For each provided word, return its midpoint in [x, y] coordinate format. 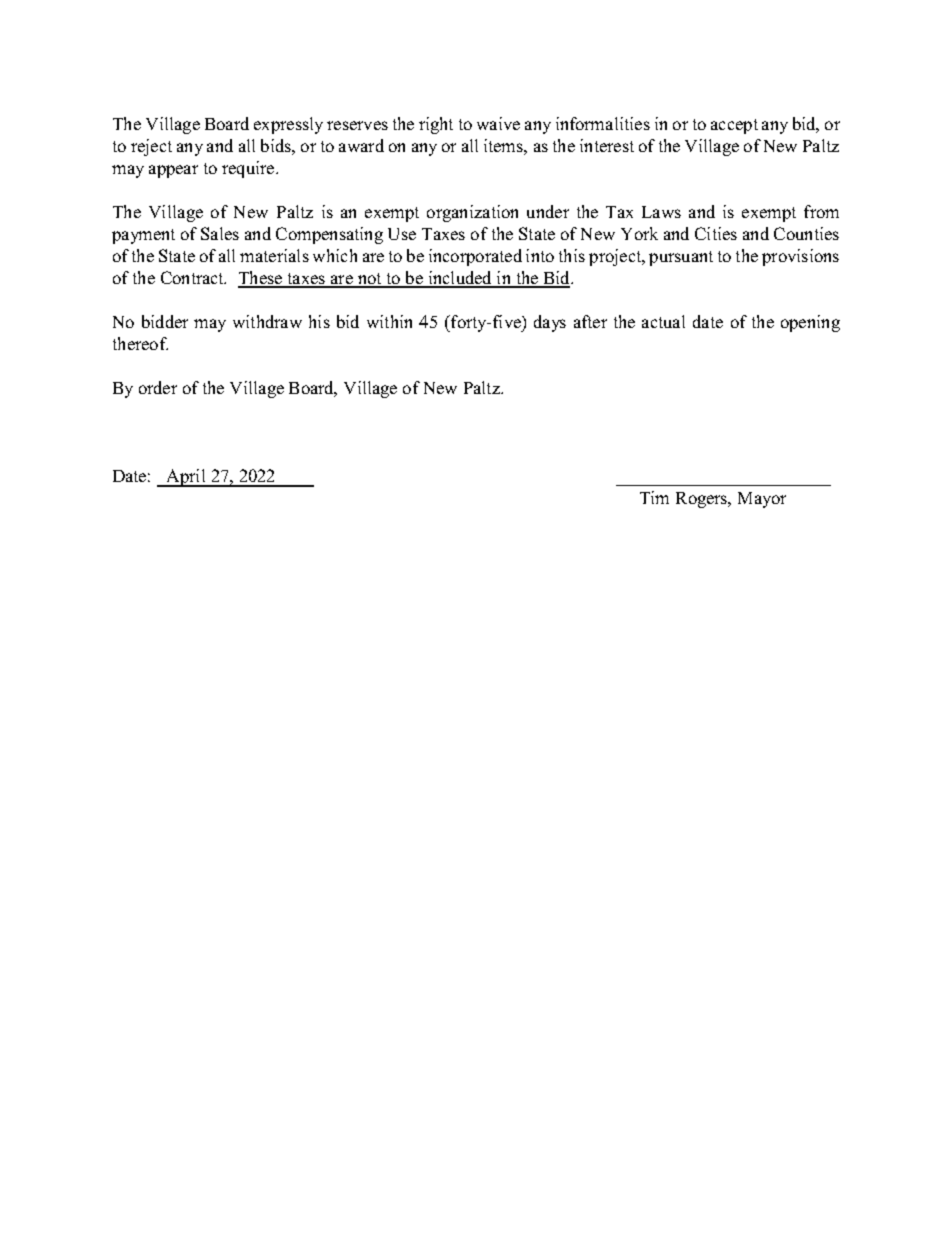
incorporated [475, 257]
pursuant [681, 258]
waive [498, 123]
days [550, 323]
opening [810, 323]
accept [734, 126]
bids [277, 145]
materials [274, 255]
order [158, 387]
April [186, 478]
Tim [654, 497]
